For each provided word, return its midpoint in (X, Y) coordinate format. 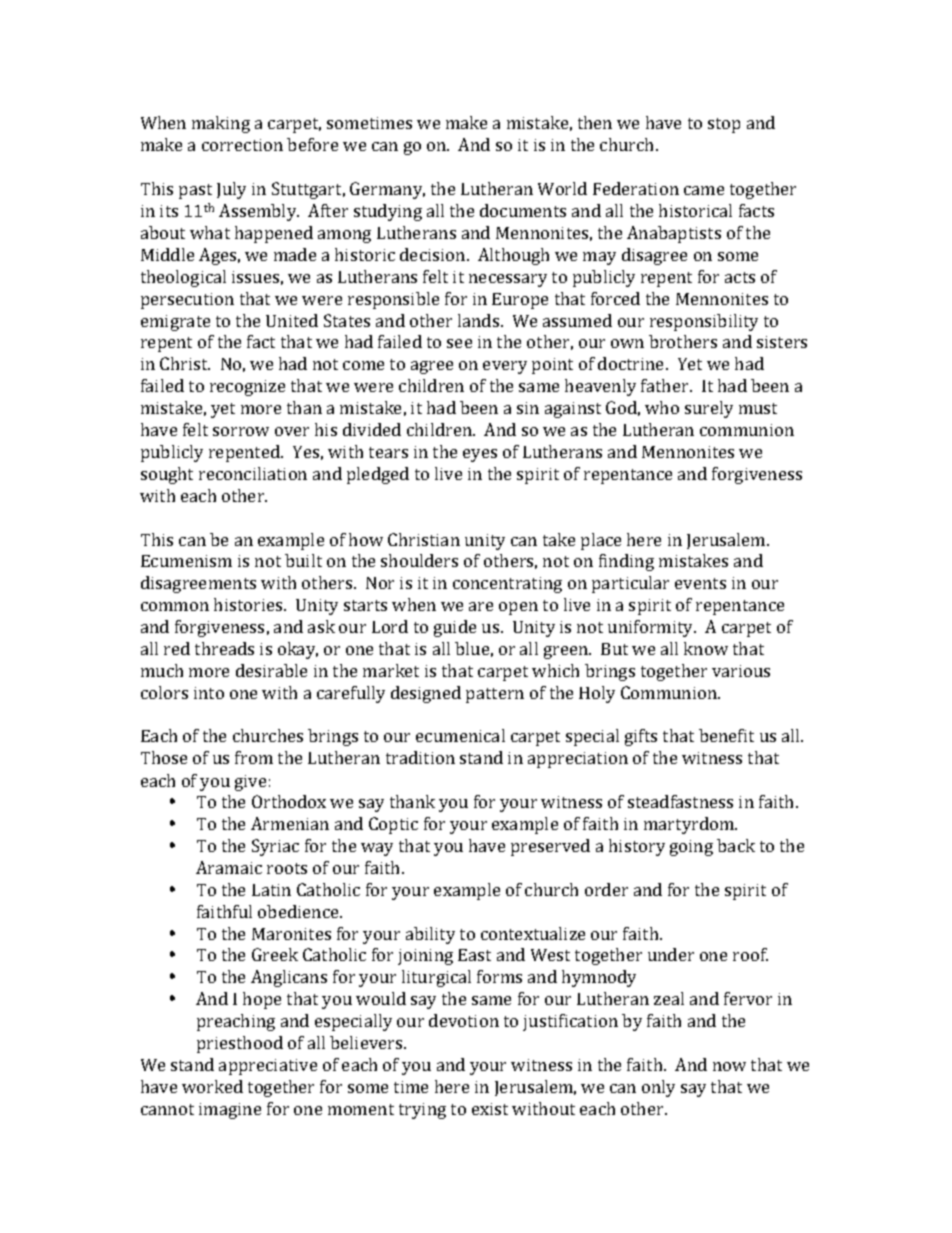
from (254, 757)
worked (212, 1086)
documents (523, 210)
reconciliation (253, 473)
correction (242, 145)
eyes (480, 455)
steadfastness (680, 801)
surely (709, 409)
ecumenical (460, 735)
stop (724, 125)
